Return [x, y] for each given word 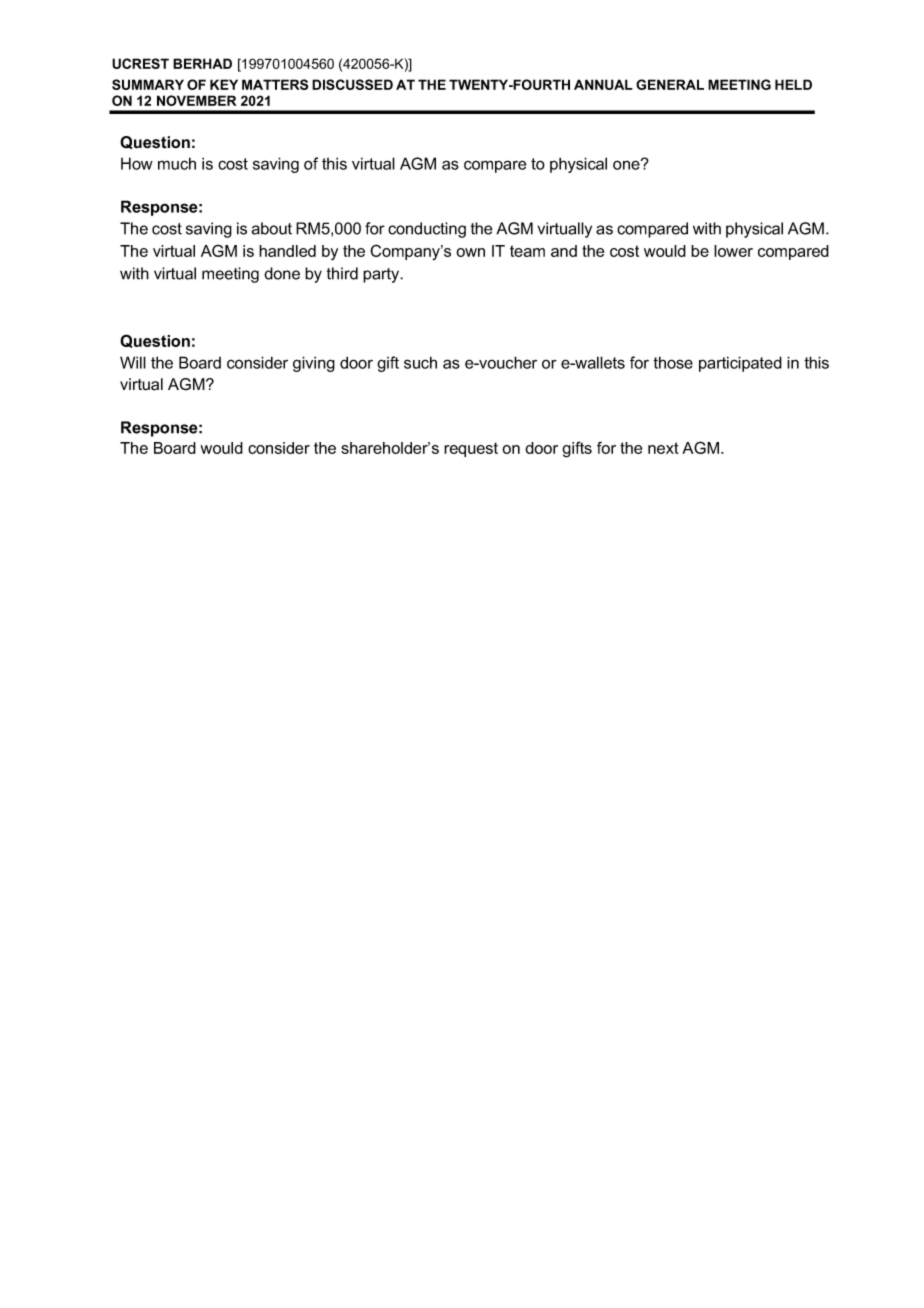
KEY [224, 84]
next [663, 448]
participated [740, 364]
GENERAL [670, 84]
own [470, 252]
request [471, 449]
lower [733, 251]
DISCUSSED [352, 84]
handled [287, 251]
